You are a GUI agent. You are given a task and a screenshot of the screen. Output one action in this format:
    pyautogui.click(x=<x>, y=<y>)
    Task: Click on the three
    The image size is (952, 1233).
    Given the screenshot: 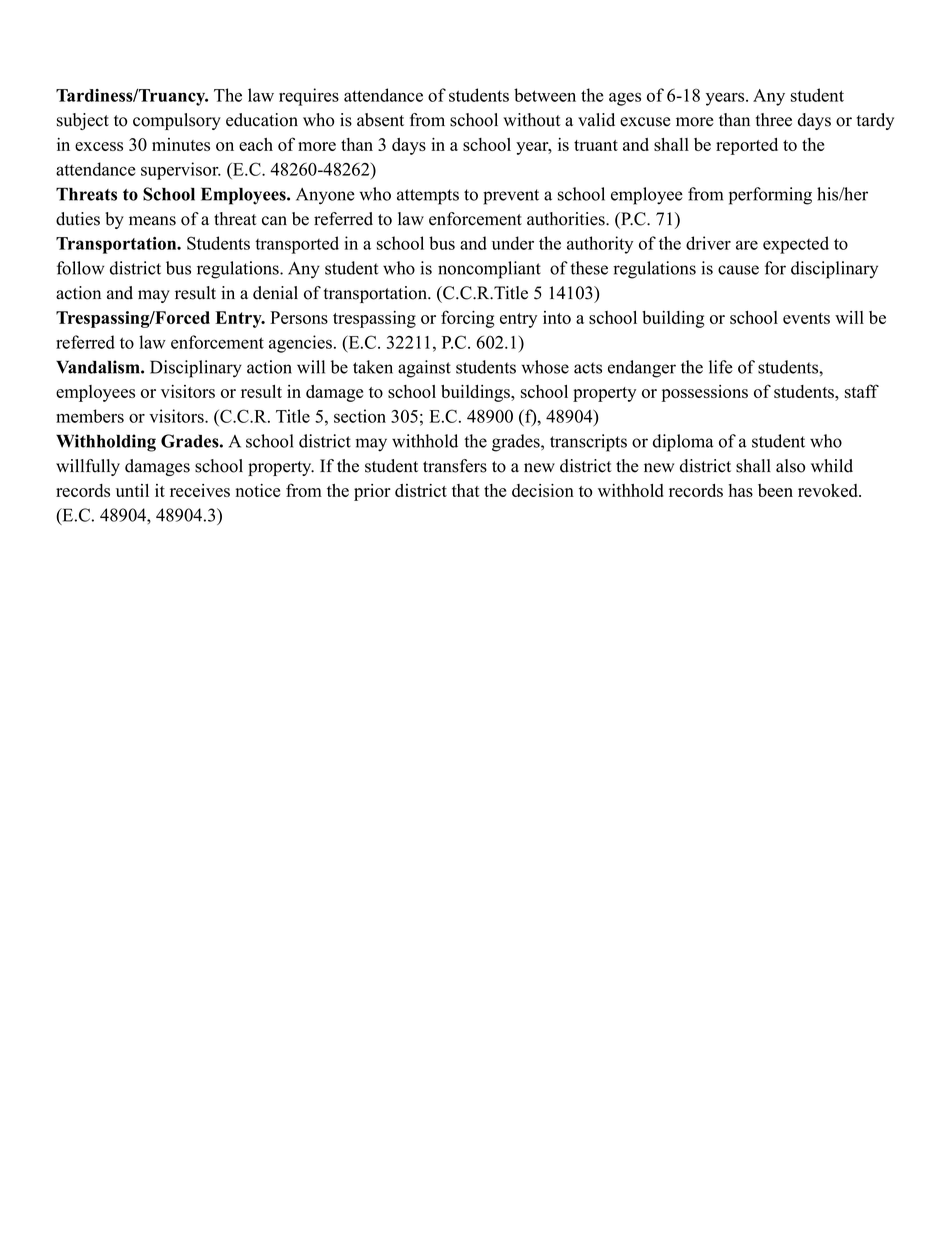 What is the action you would take?
    pyautogui.click(x=774, y=120)
